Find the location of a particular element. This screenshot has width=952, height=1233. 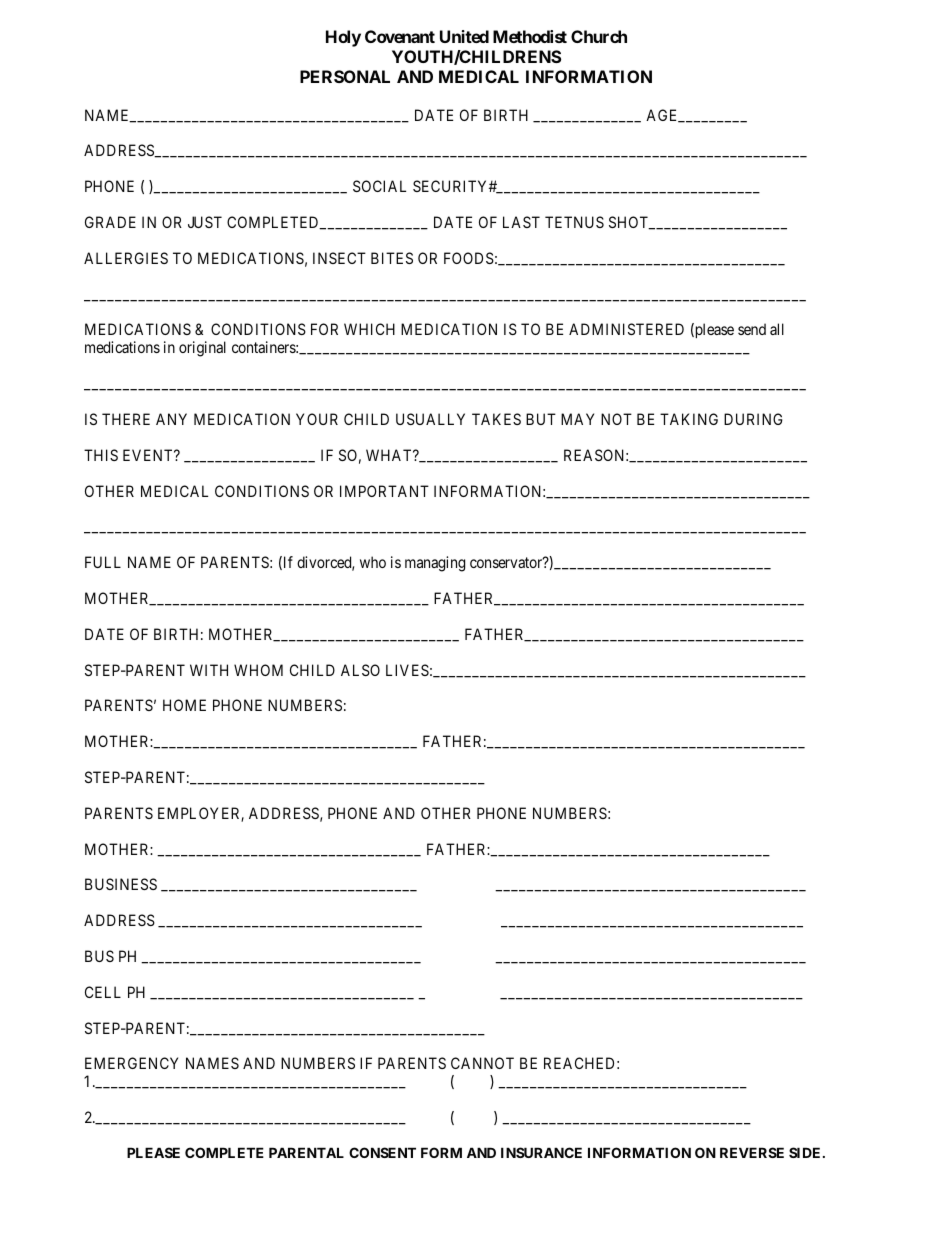

managing is located at coordinates (435, 564).
